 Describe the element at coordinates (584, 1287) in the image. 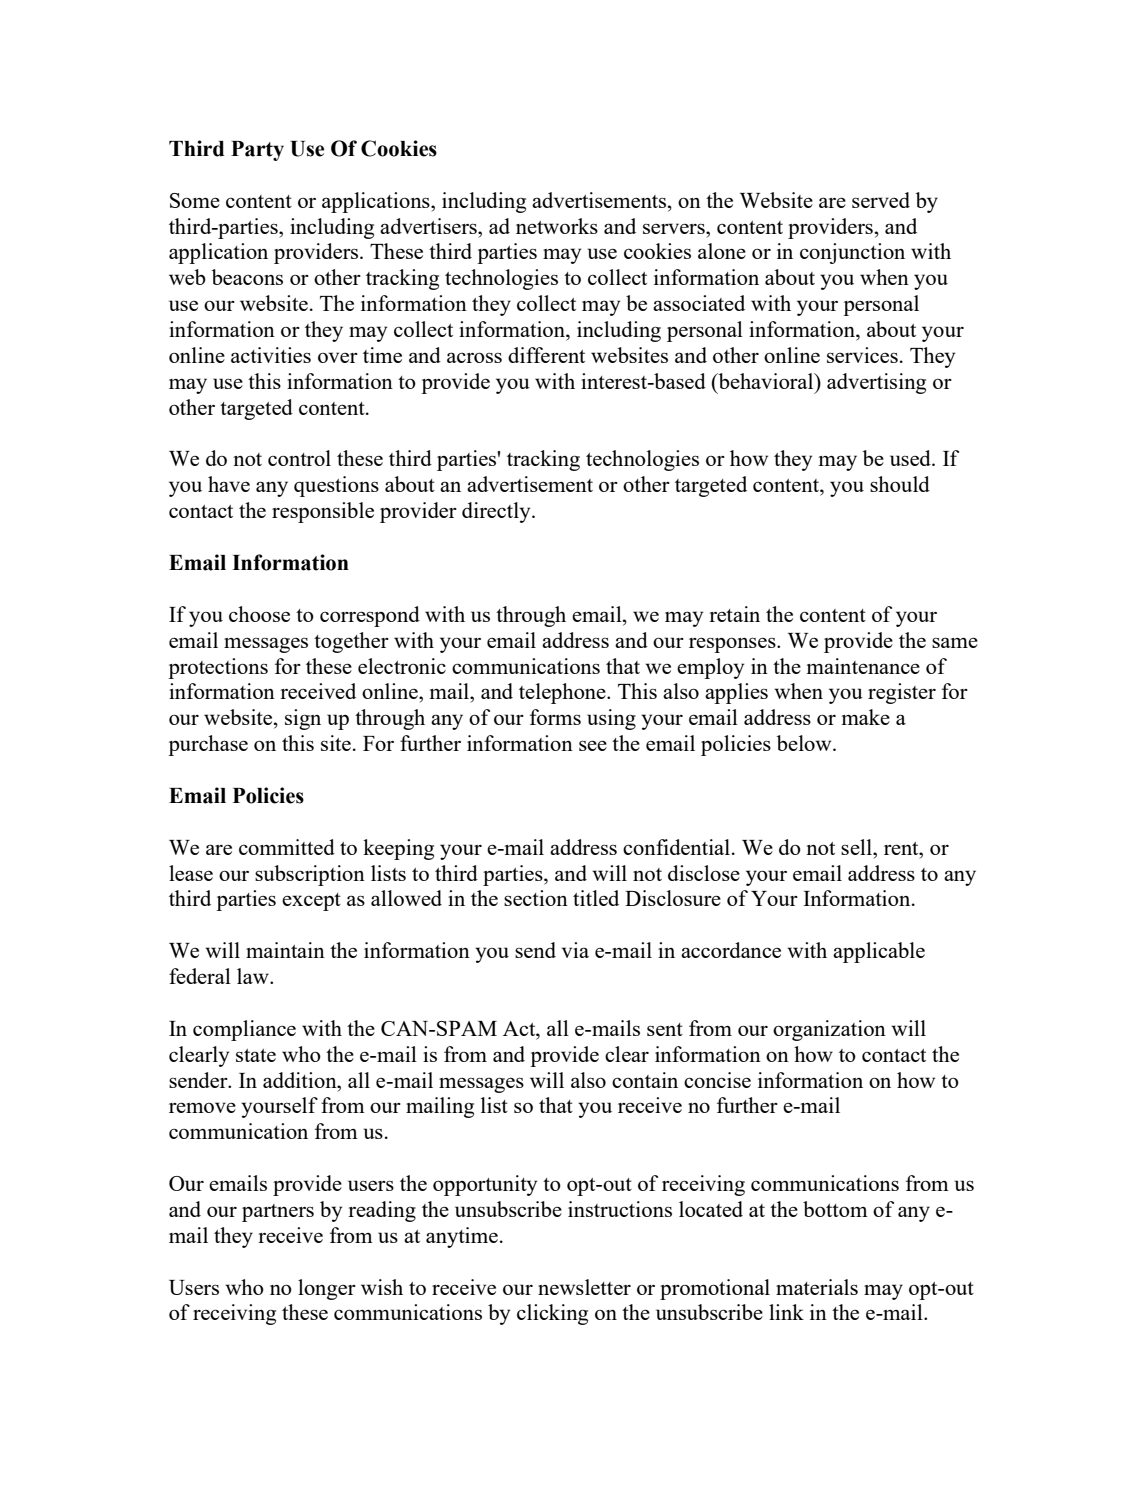

I see `newsletter` at that location.
